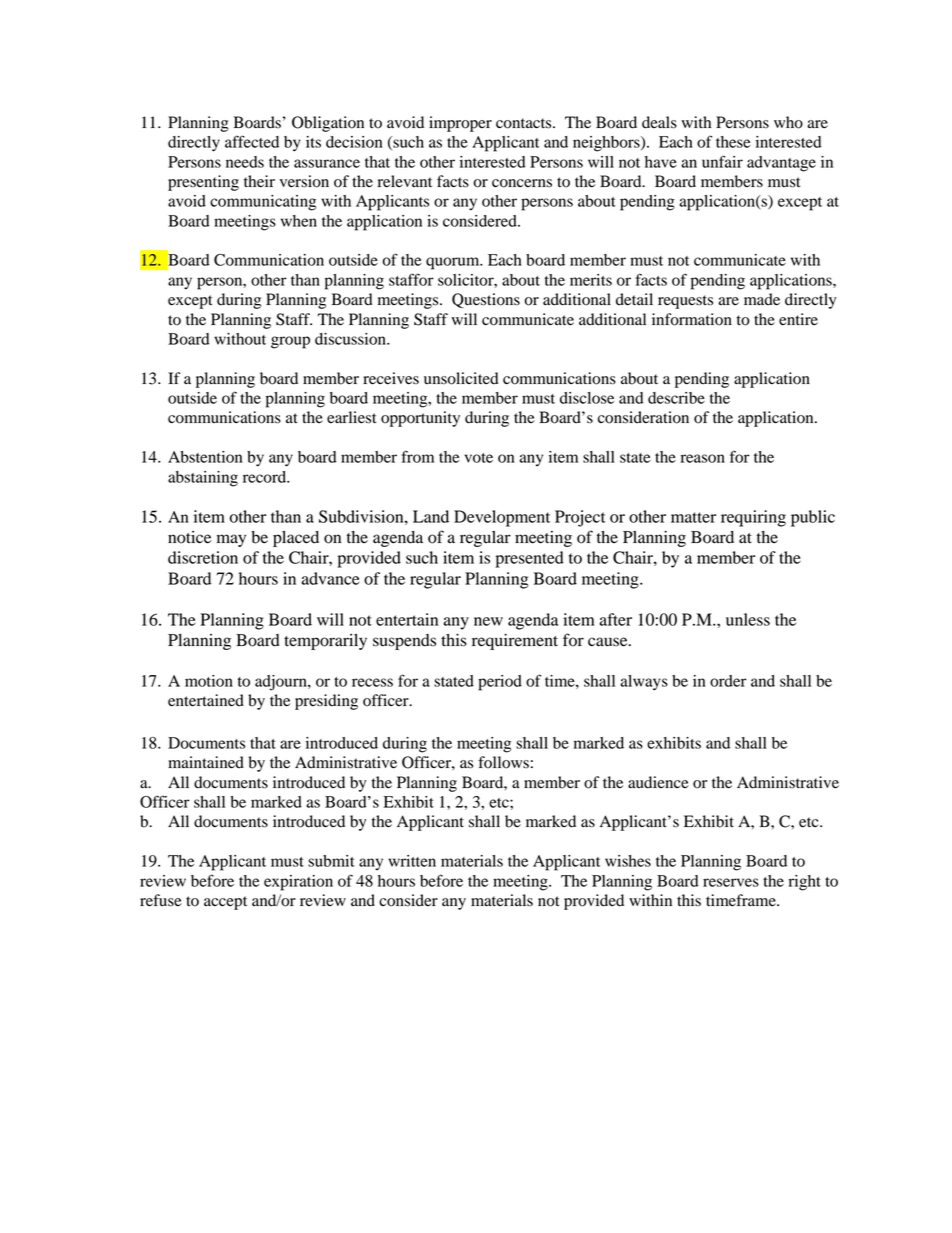  Describe the element at coordinates (762, 299) in the page. I see `made` at that location.
